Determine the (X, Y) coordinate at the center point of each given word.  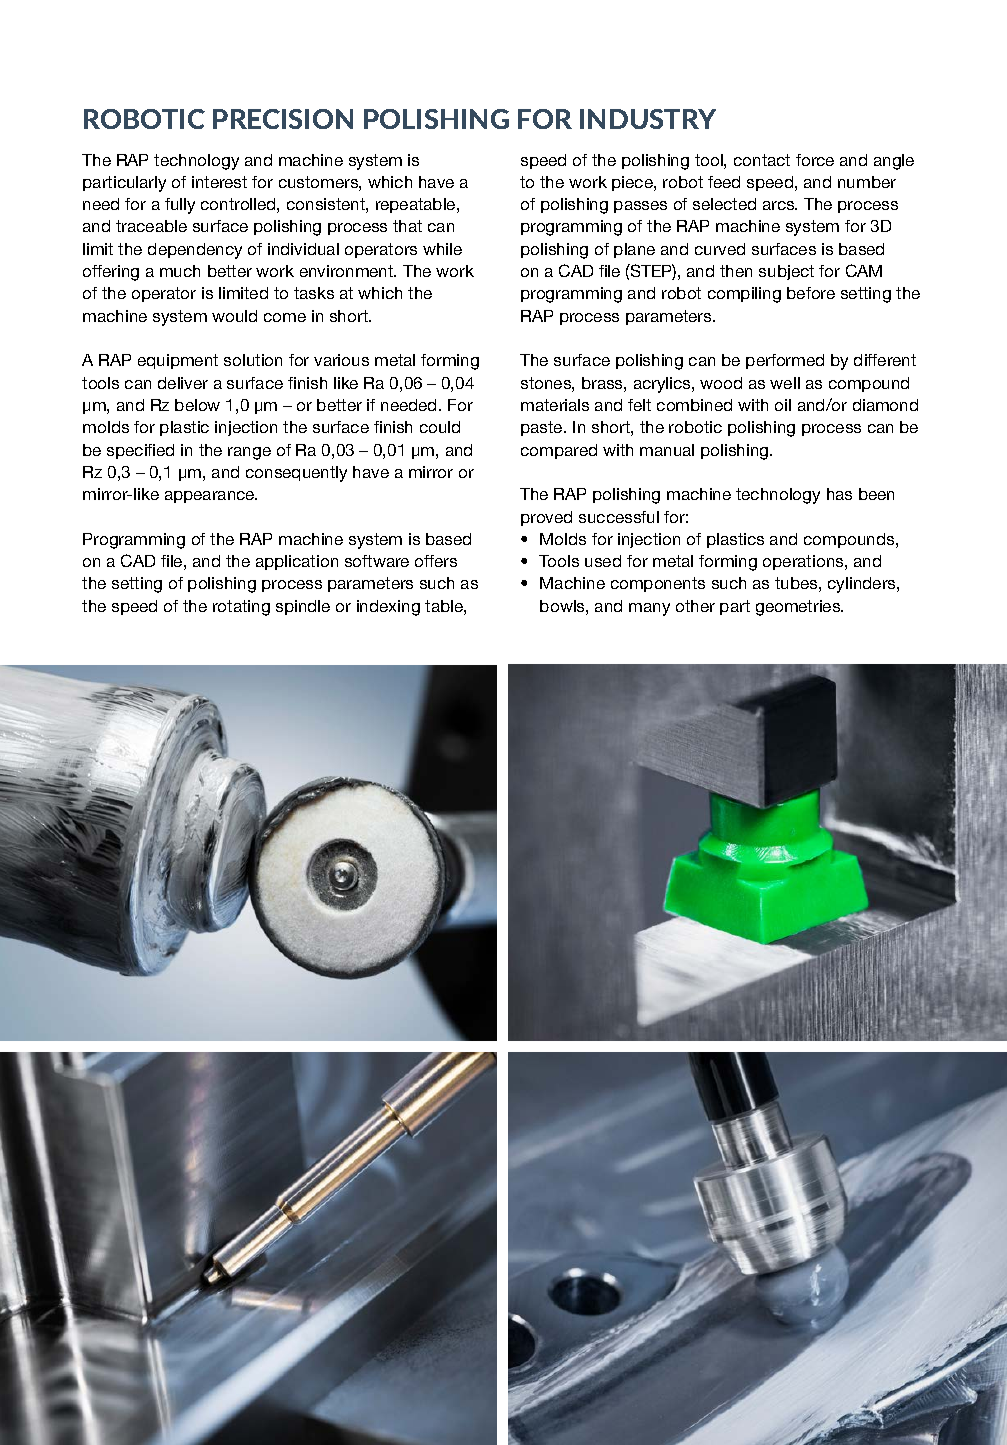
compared (559, 451)
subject (786, 272)
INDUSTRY (648, 119)
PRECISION (283, 119)
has (839, 494)
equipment (178, 361)
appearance (211, 497)
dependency (195, 251)
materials (555, 405)
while (442, 249)
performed (785, 361)
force (815, 160)
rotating (241, 608)
